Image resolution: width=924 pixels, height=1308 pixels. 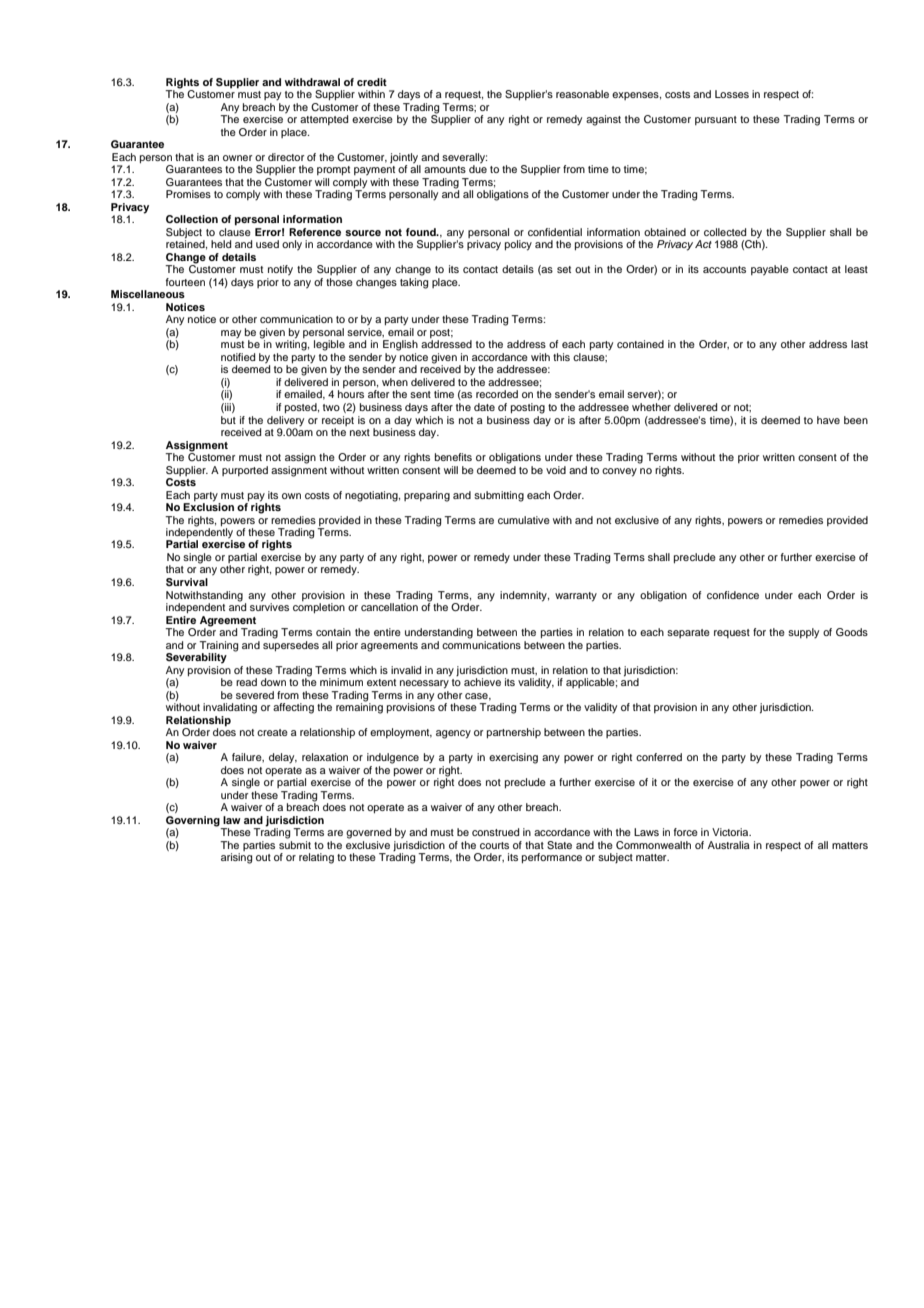 What do you see at coordinates (236, 858) in the image?
I see `arising` at bounding box center [236, 858].
